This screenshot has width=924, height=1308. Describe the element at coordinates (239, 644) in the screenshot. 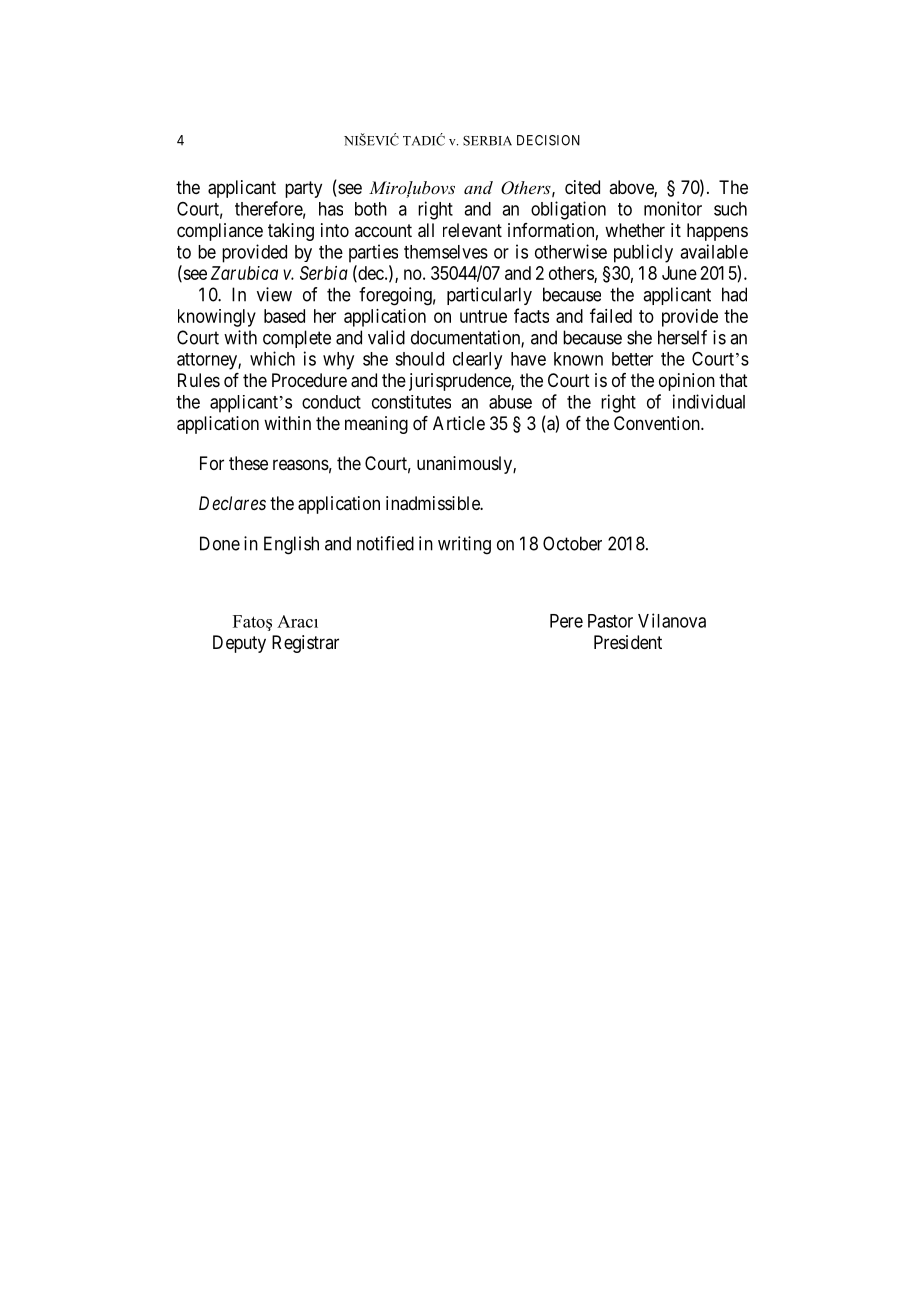

I see `Deputy` at that location.
